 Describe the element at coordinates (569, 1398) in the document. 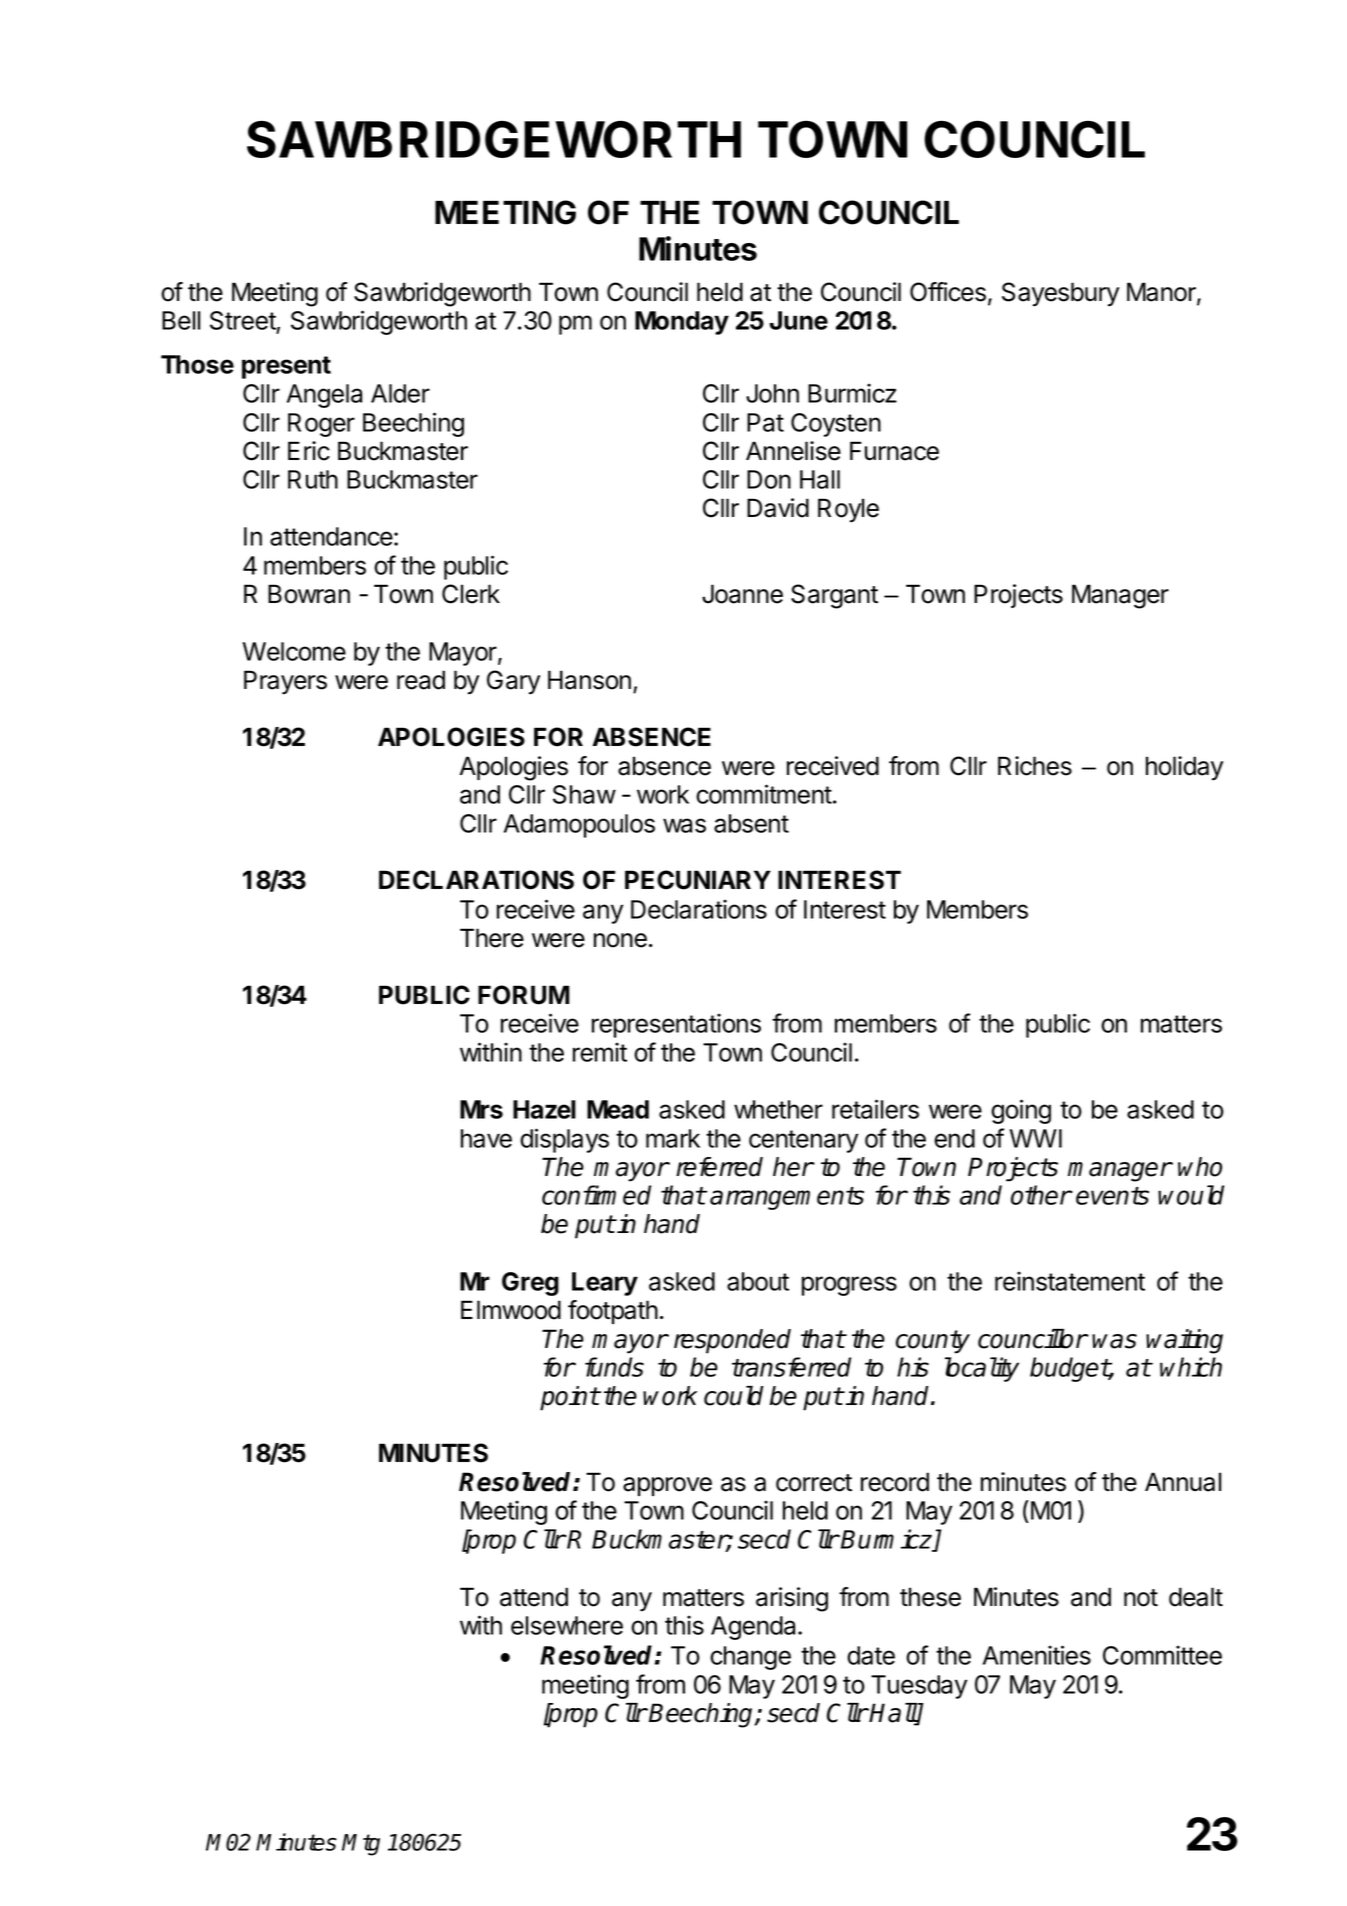

I see `point` at that location.
